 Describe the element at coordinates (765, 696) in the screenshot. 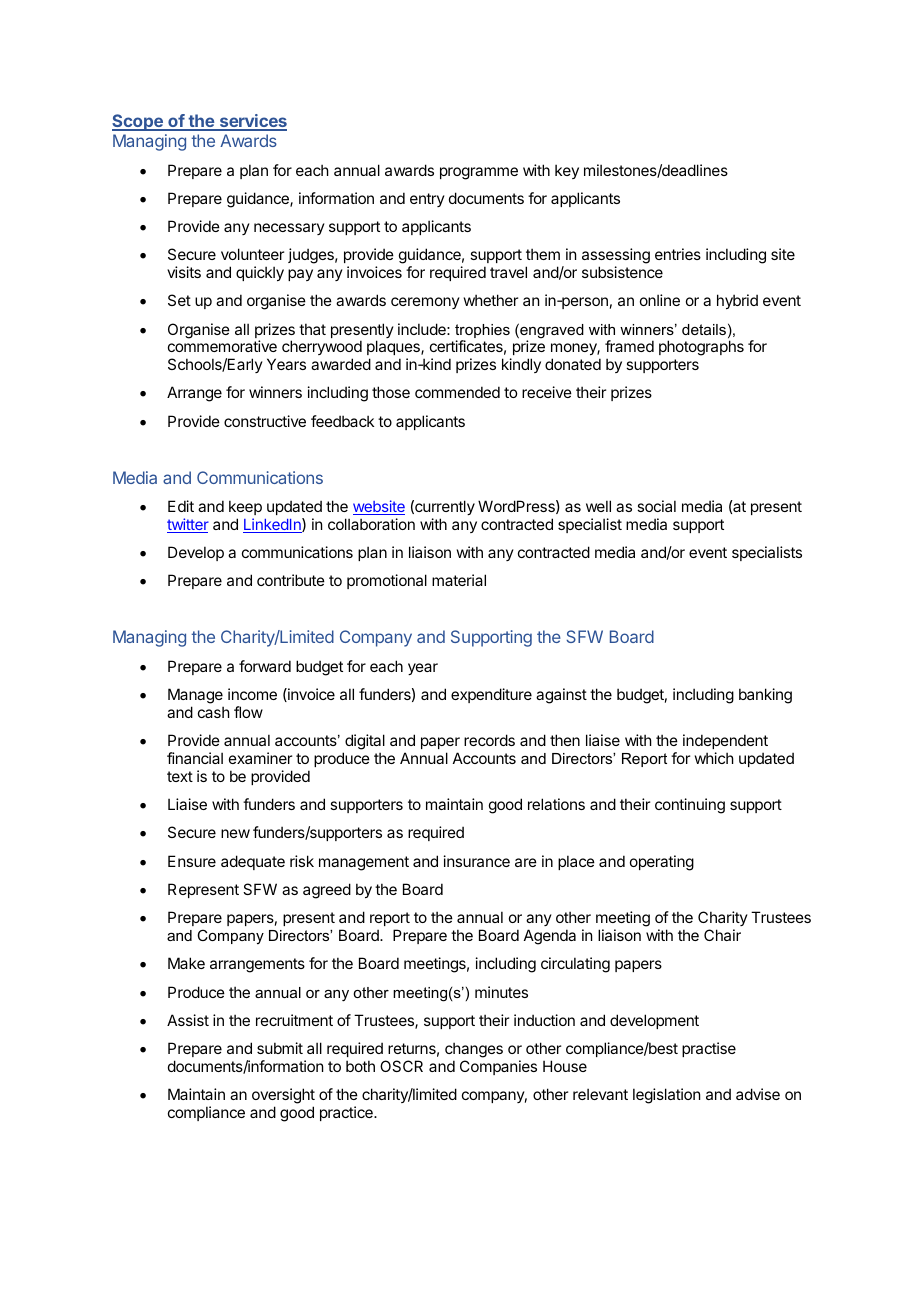

I see `banking` at that location.
